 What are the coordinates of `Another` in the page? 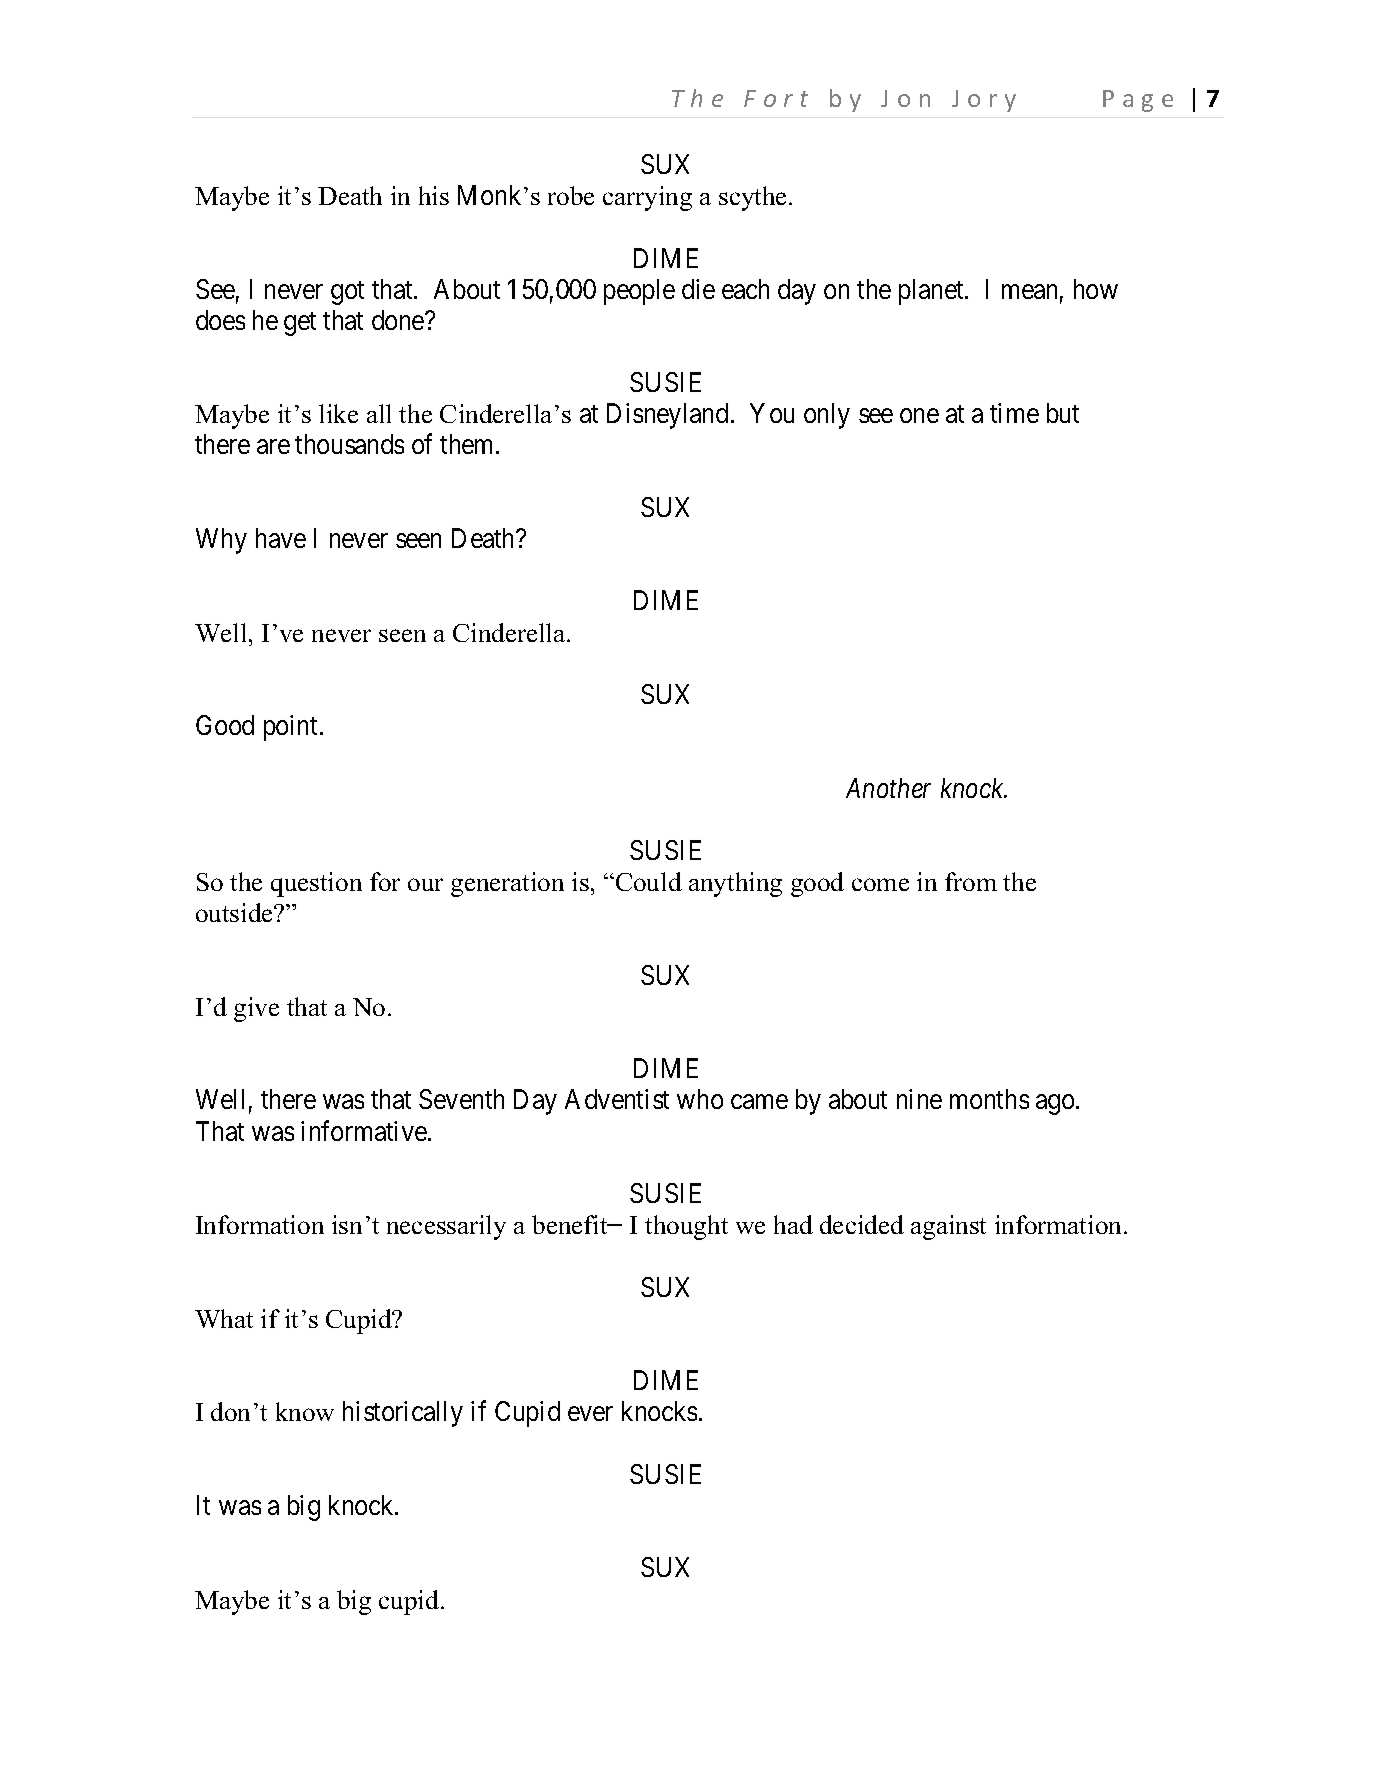 It's located at (888, 788).
